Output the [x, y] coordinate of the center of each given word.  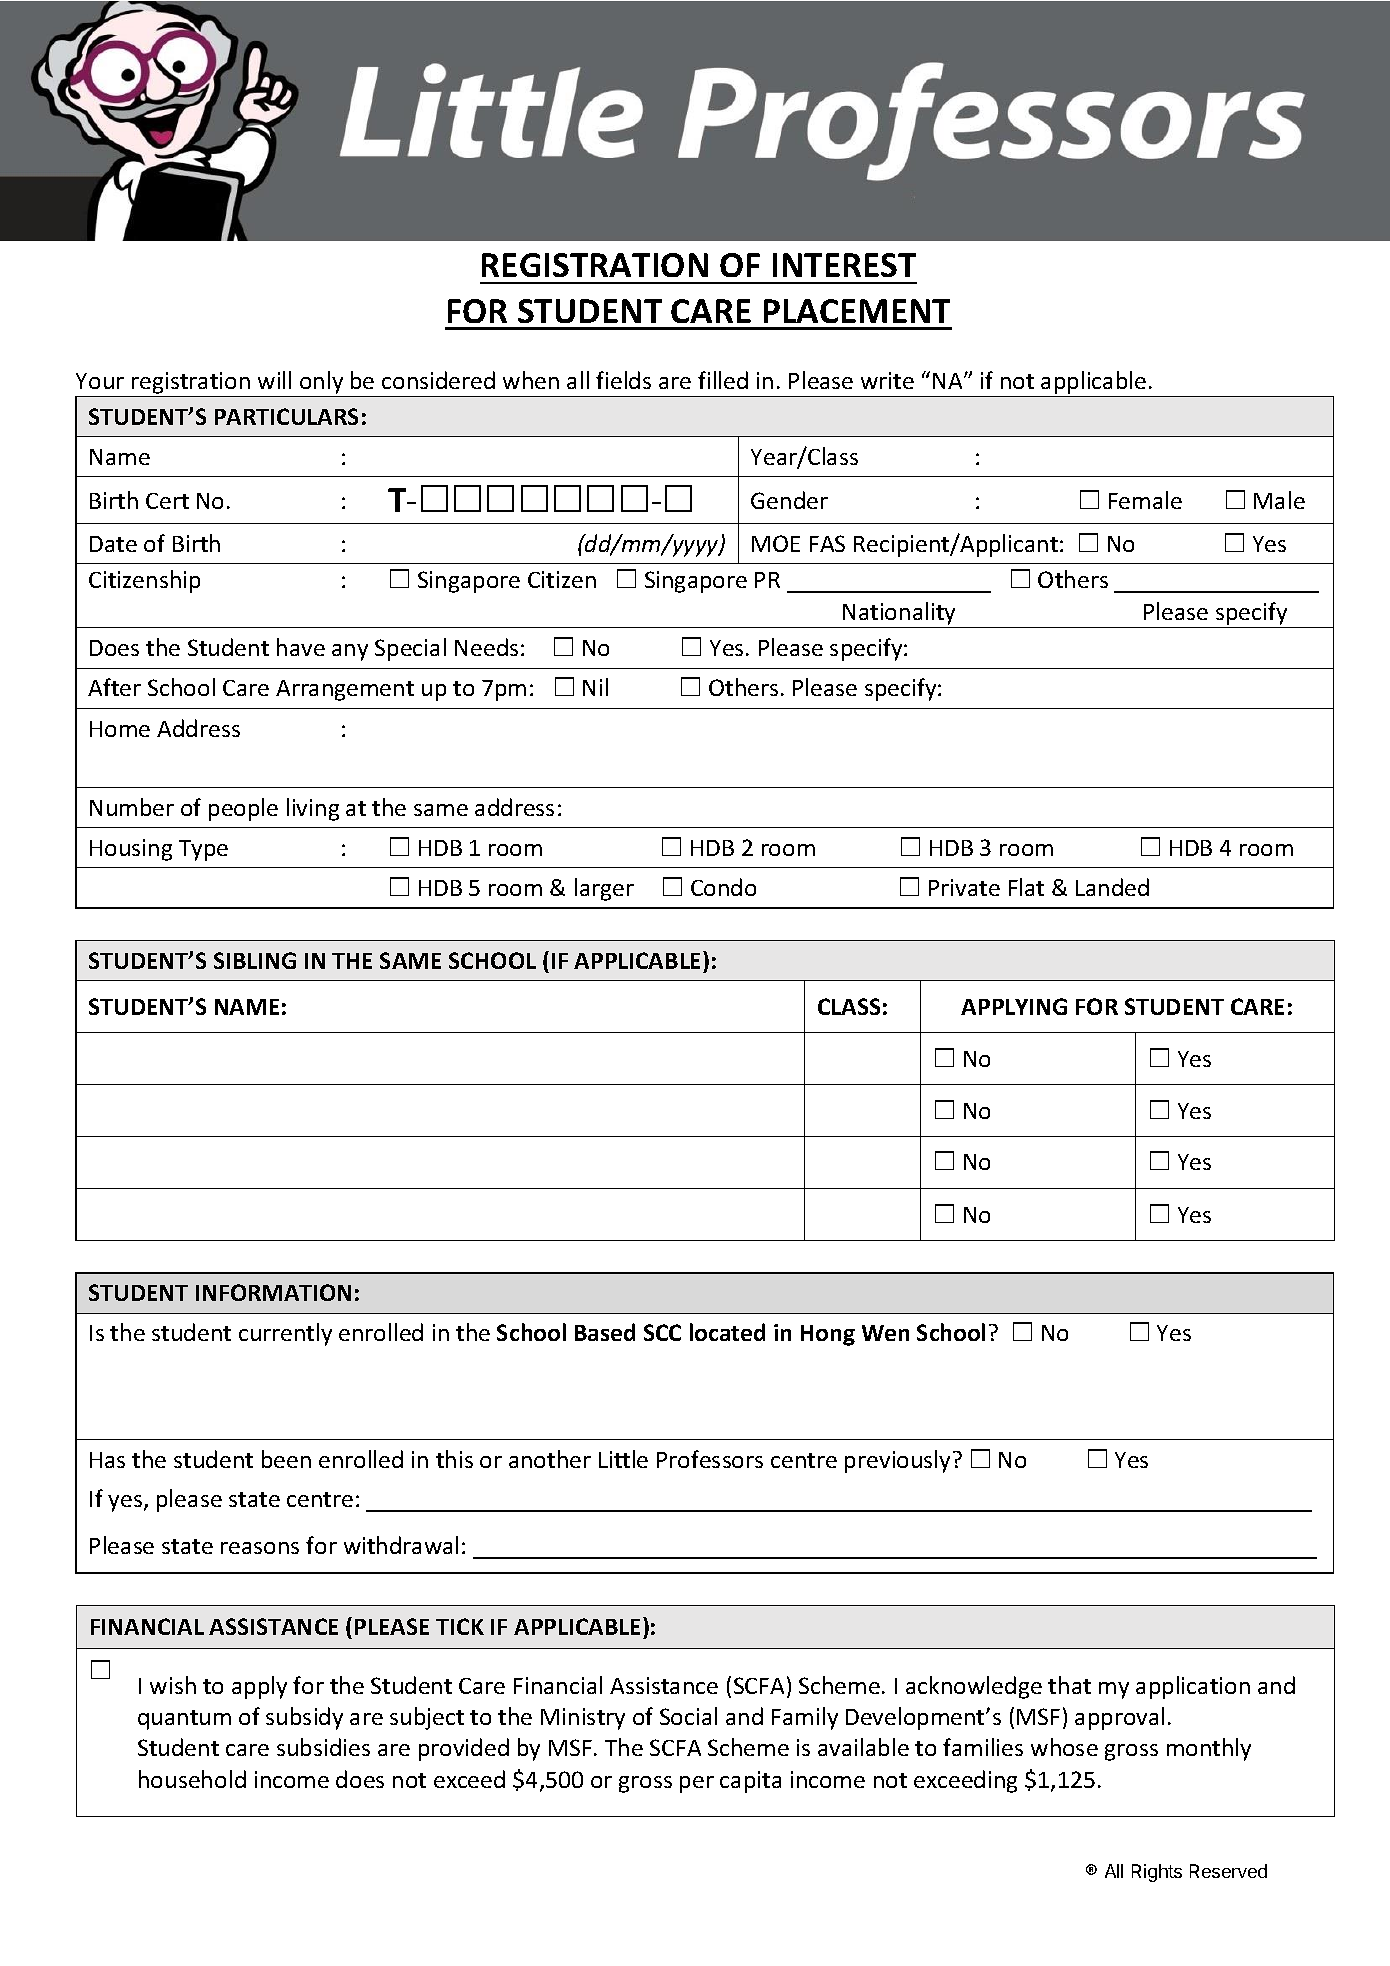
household [192, 1779]
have [301, 647]
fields [623, 380]
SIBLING [255, 960]
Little [623, 1459]
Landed [1112, 887]
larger [604, 889]
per [697, 1784]
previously [897, 1461]
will [274, 380]
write [887, 380]
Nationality [899, 613]
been [286, 1459]
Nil [595, 687]
